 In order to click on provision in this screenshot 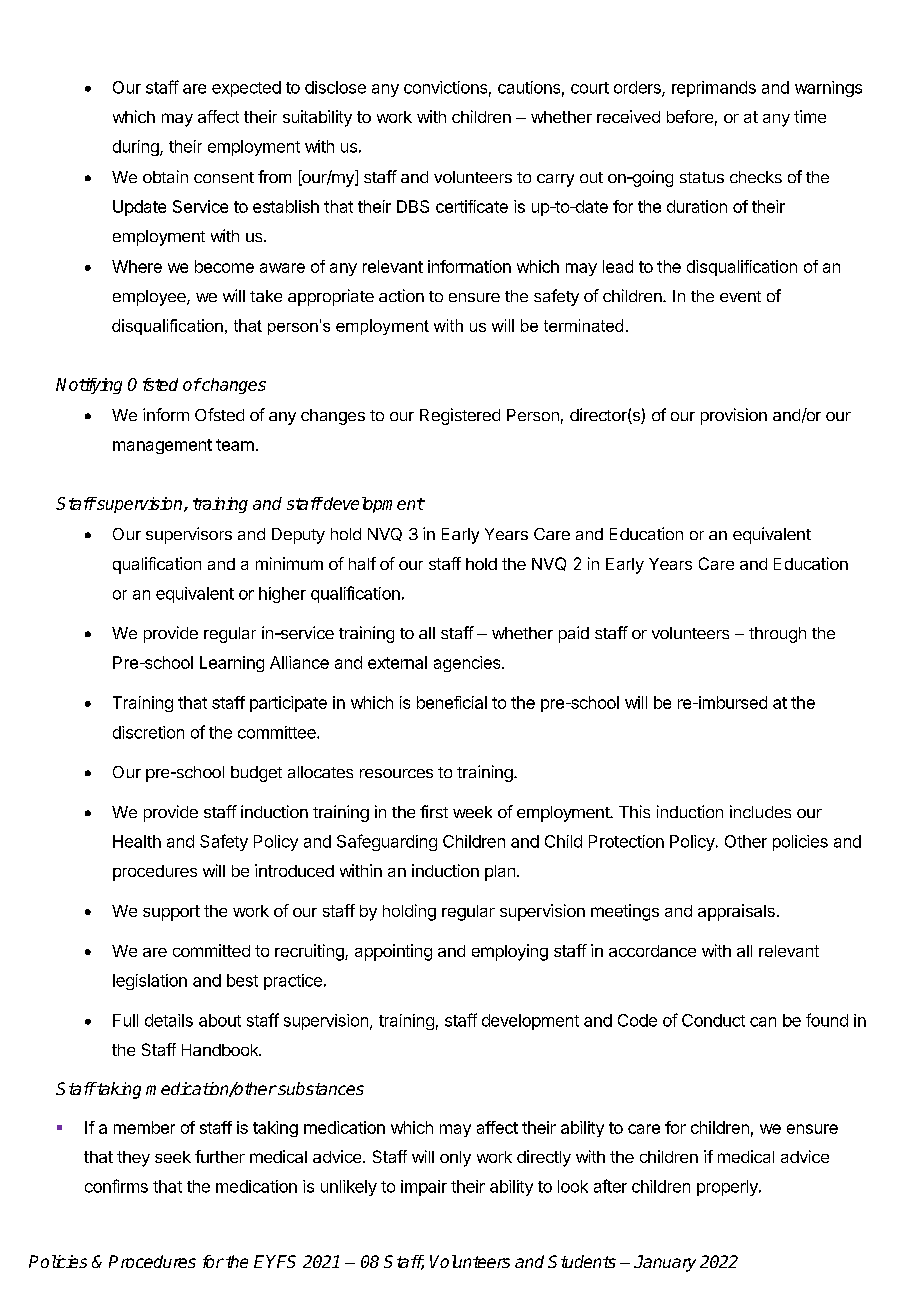, I will do `click(734, 416)`.
